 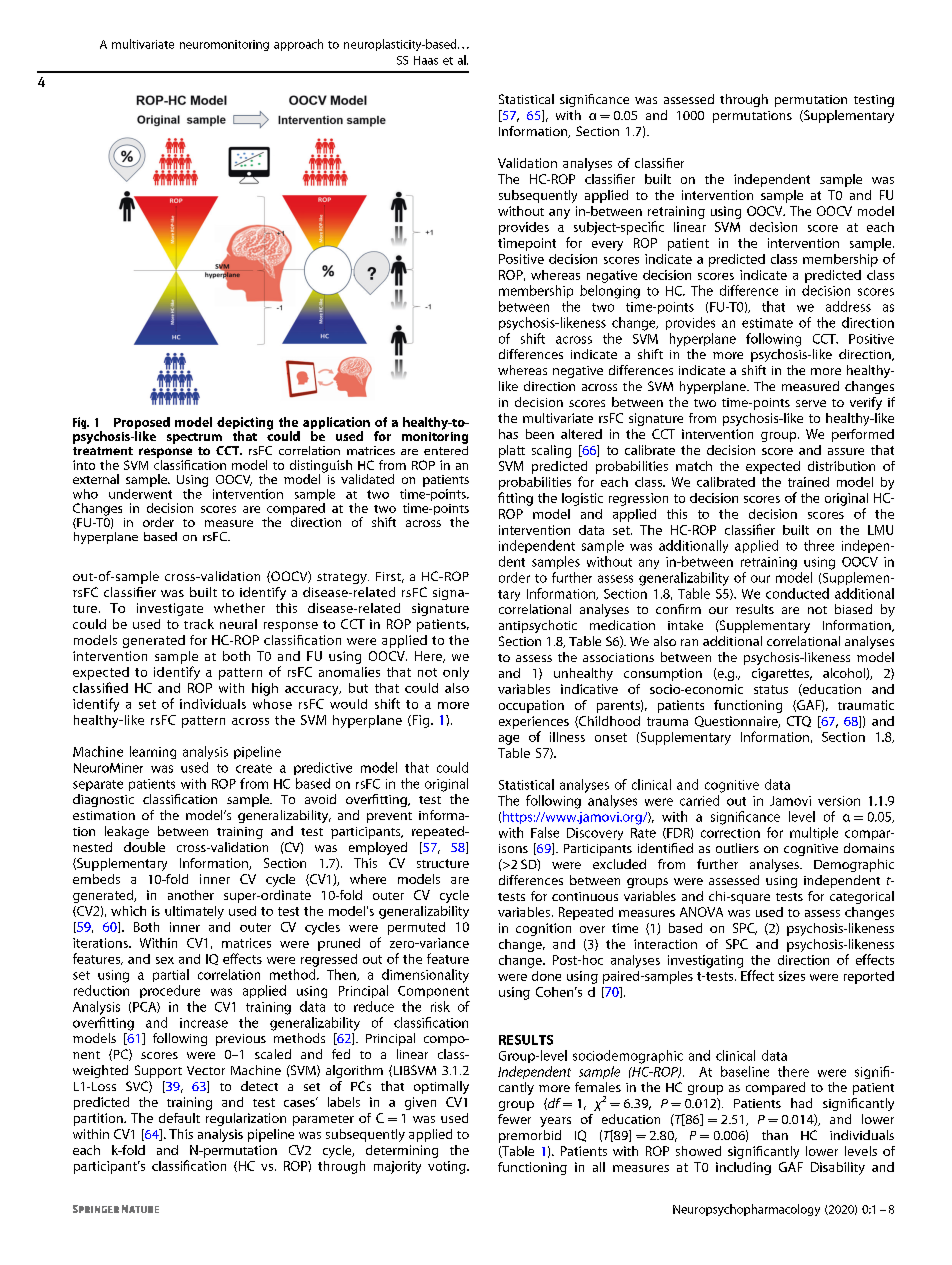 I want to click on fewer, so click(x=514, y=1119).
